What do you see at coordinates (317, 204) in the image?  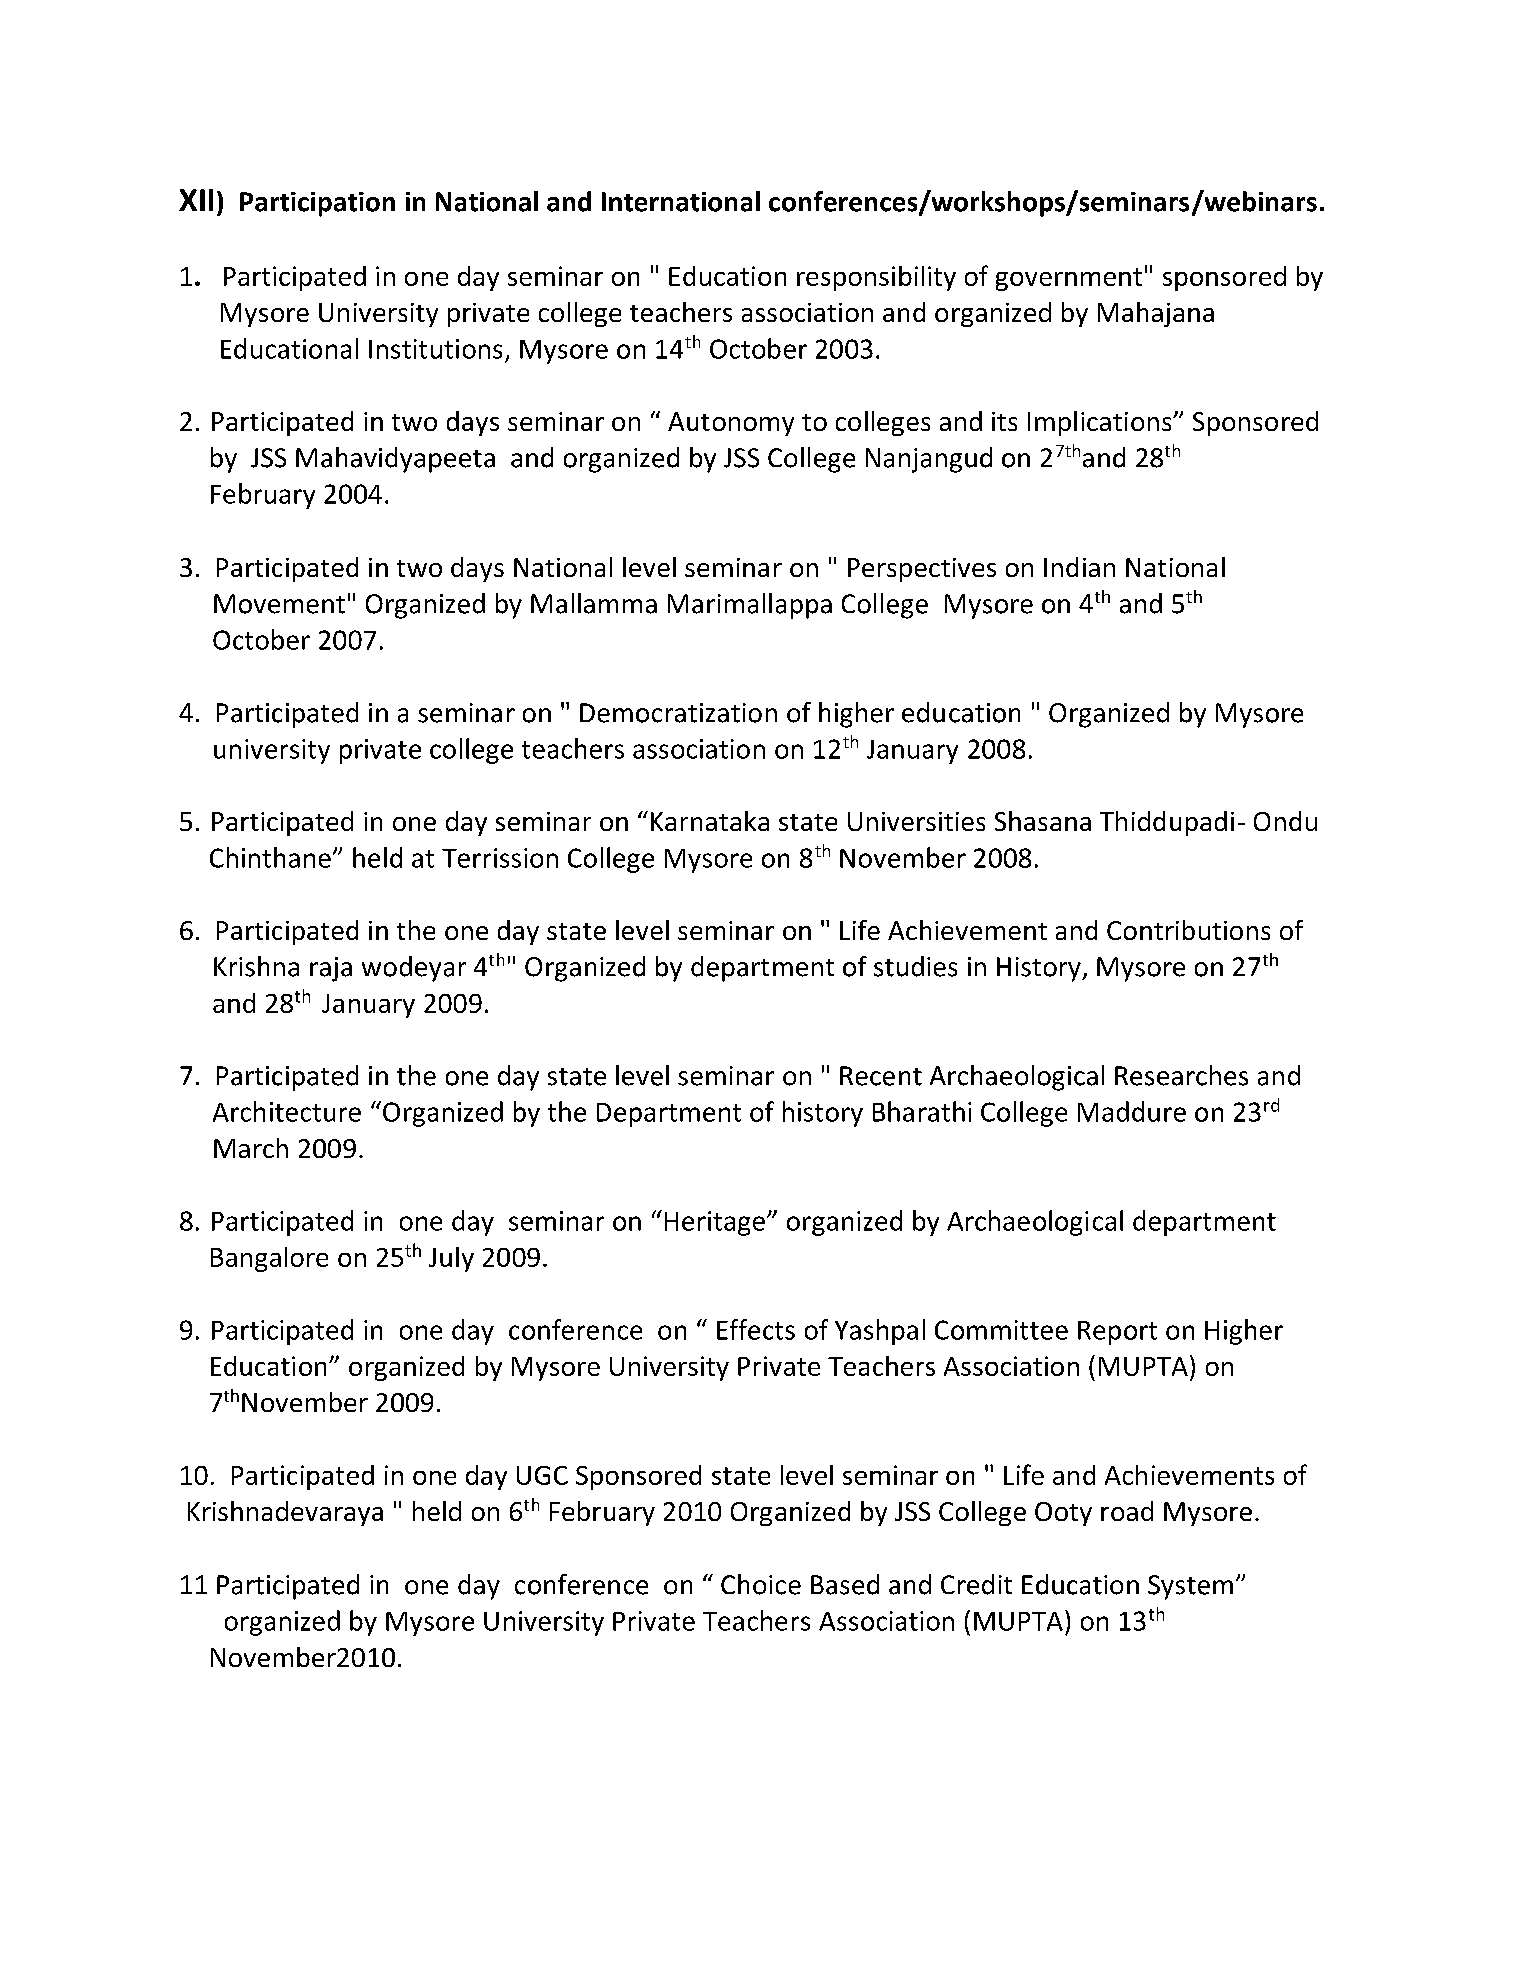 I see `Participation` at bounding box center [317, 204].
